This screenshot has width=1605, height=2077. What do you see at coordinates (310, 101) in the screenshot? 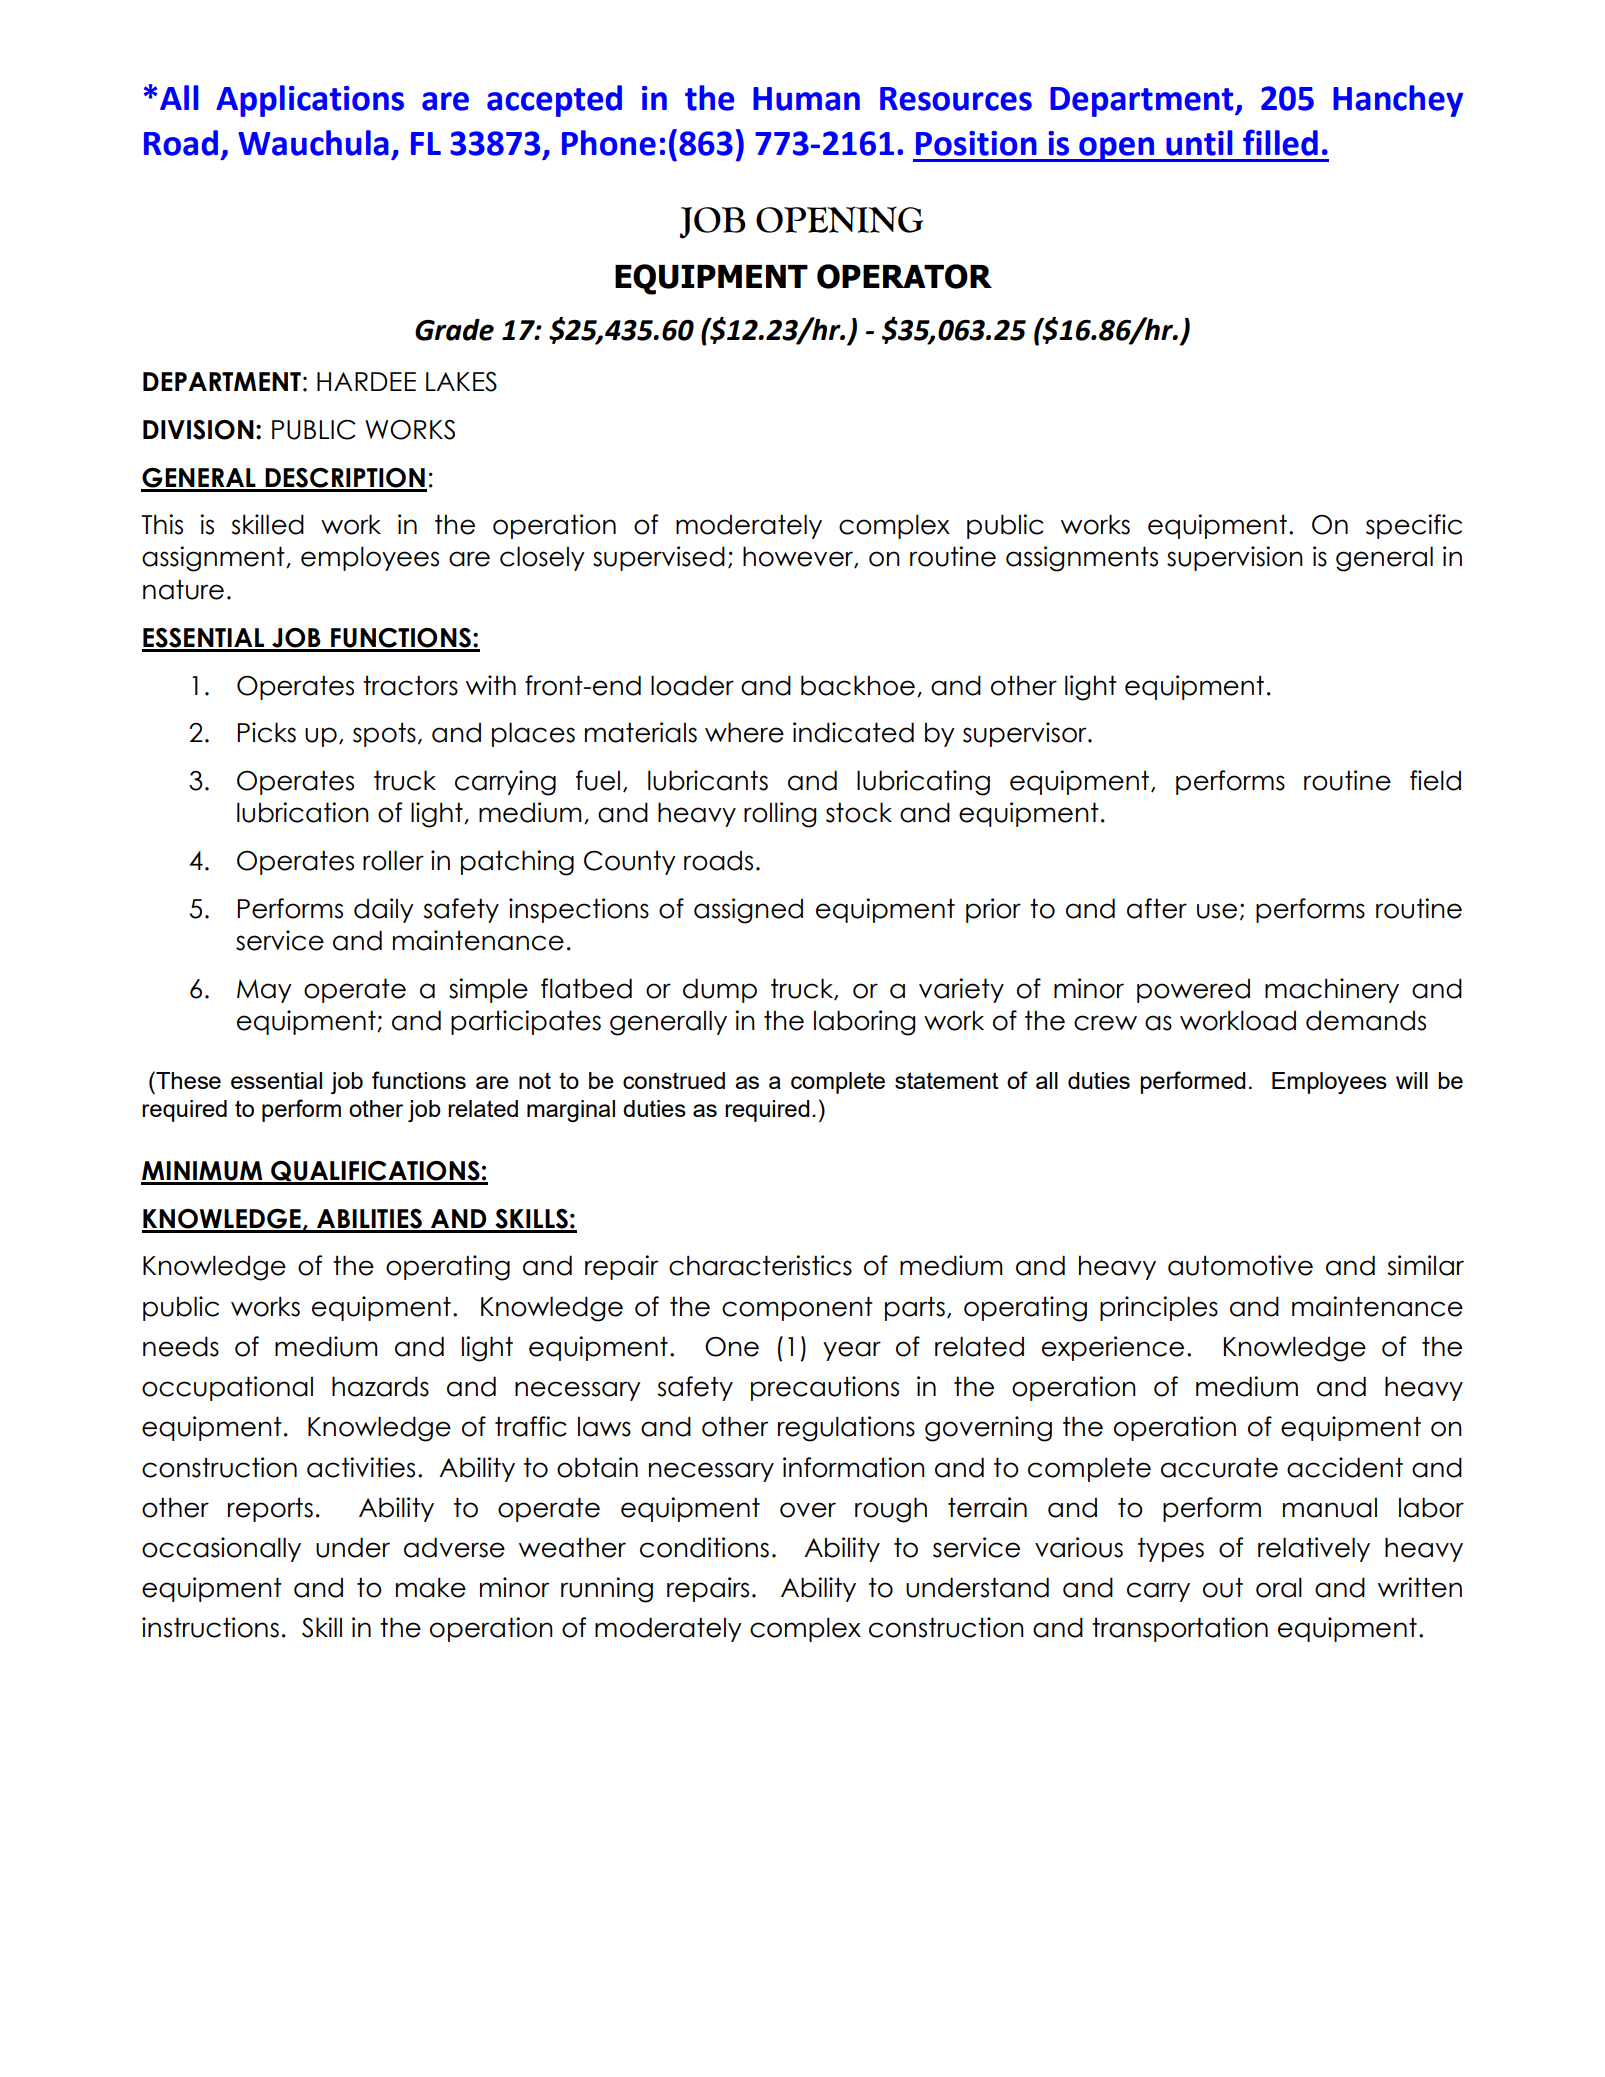
I see `Applications` at bounding box center [310, 101].
